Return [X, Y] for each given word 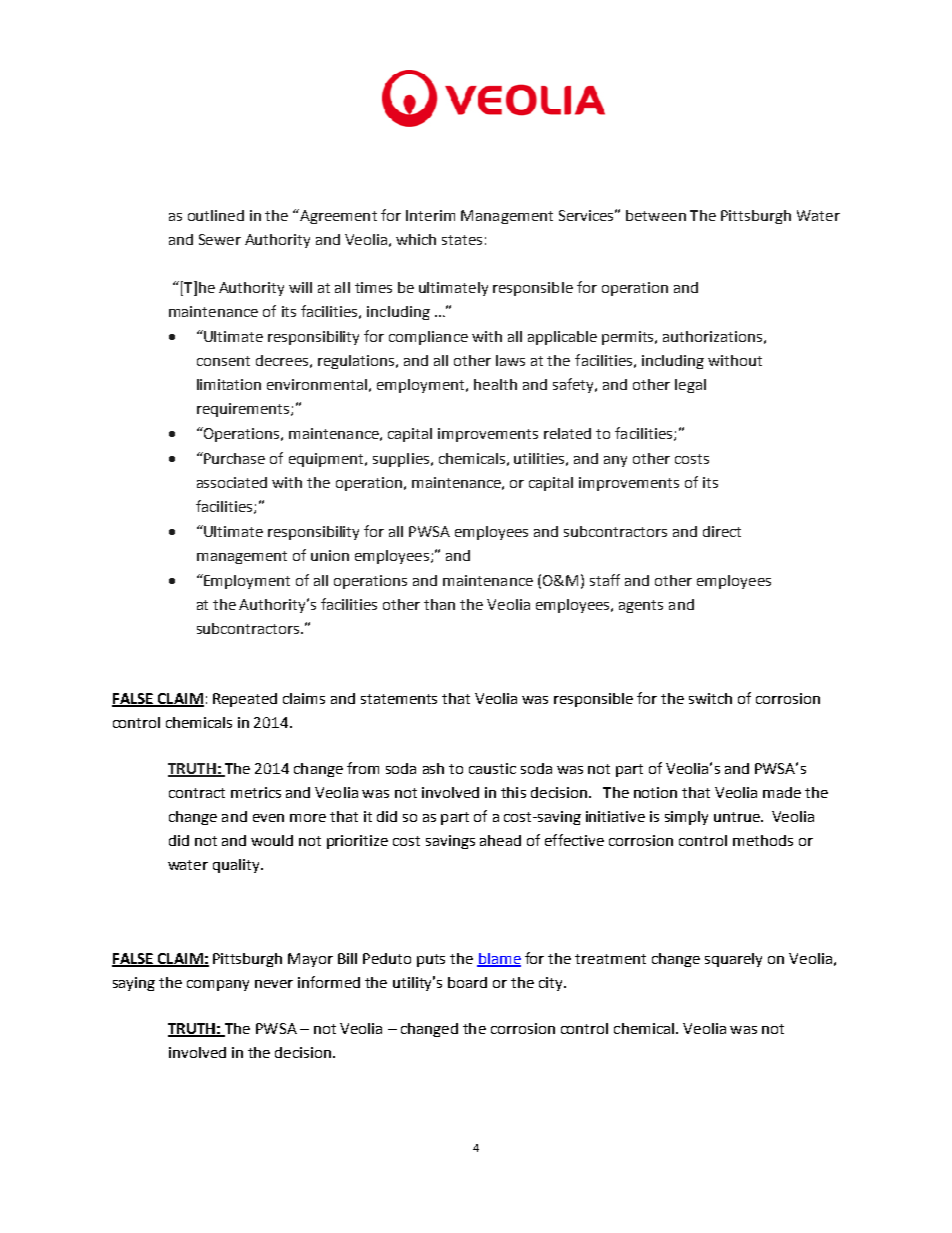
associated [232, 482]
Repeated [245, 700]
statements [399, 699]
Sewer [220, 239]
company [218, 985]
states [462, 240]
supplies [401, 460]
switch [710, 698]
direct [722, 531]
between [656, 215]
